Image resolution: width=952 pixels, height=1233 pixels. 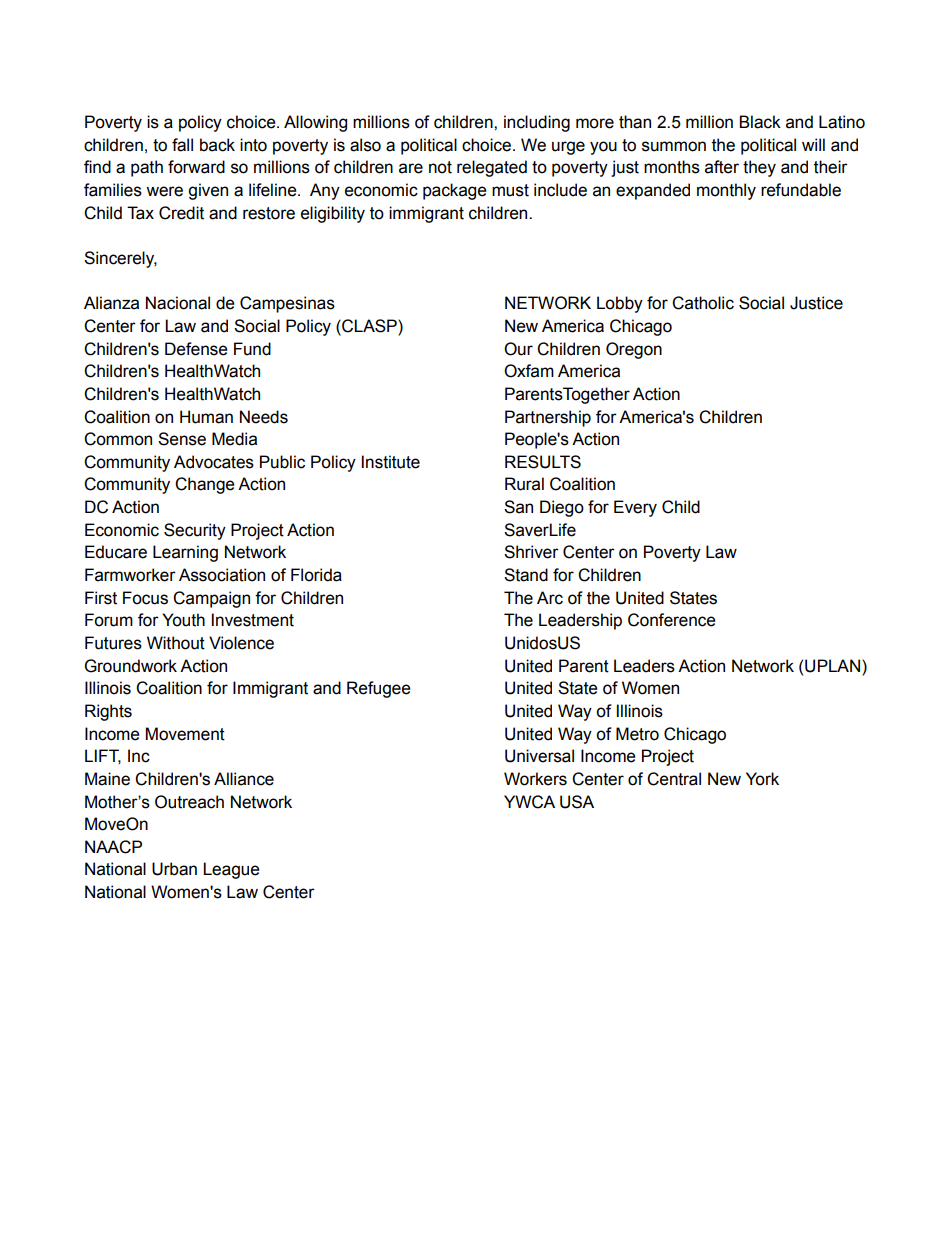 I want to click on relegated, so click(x=492, y=168).
